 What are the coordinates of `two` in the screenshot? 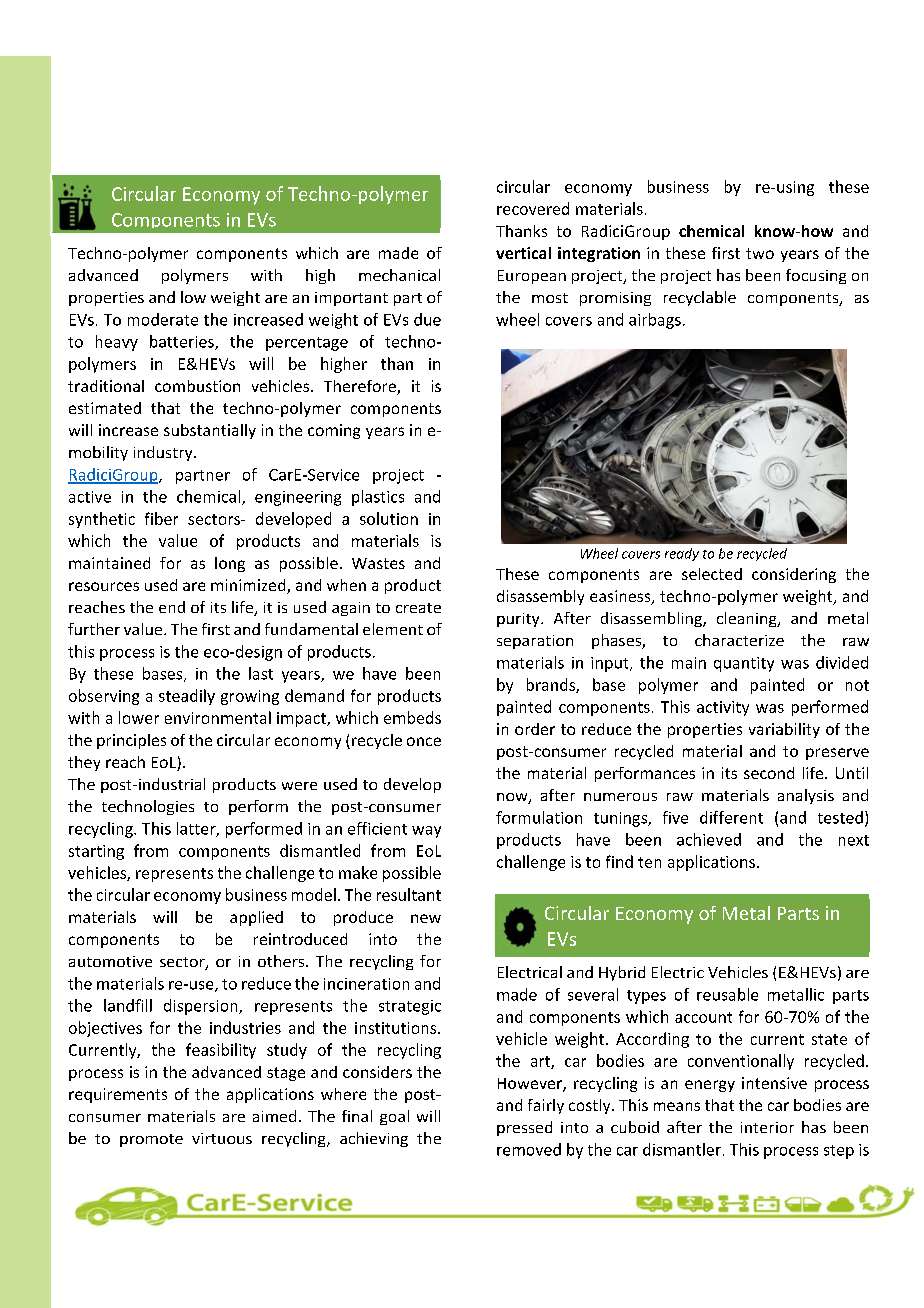 It's located at (760, 253).
